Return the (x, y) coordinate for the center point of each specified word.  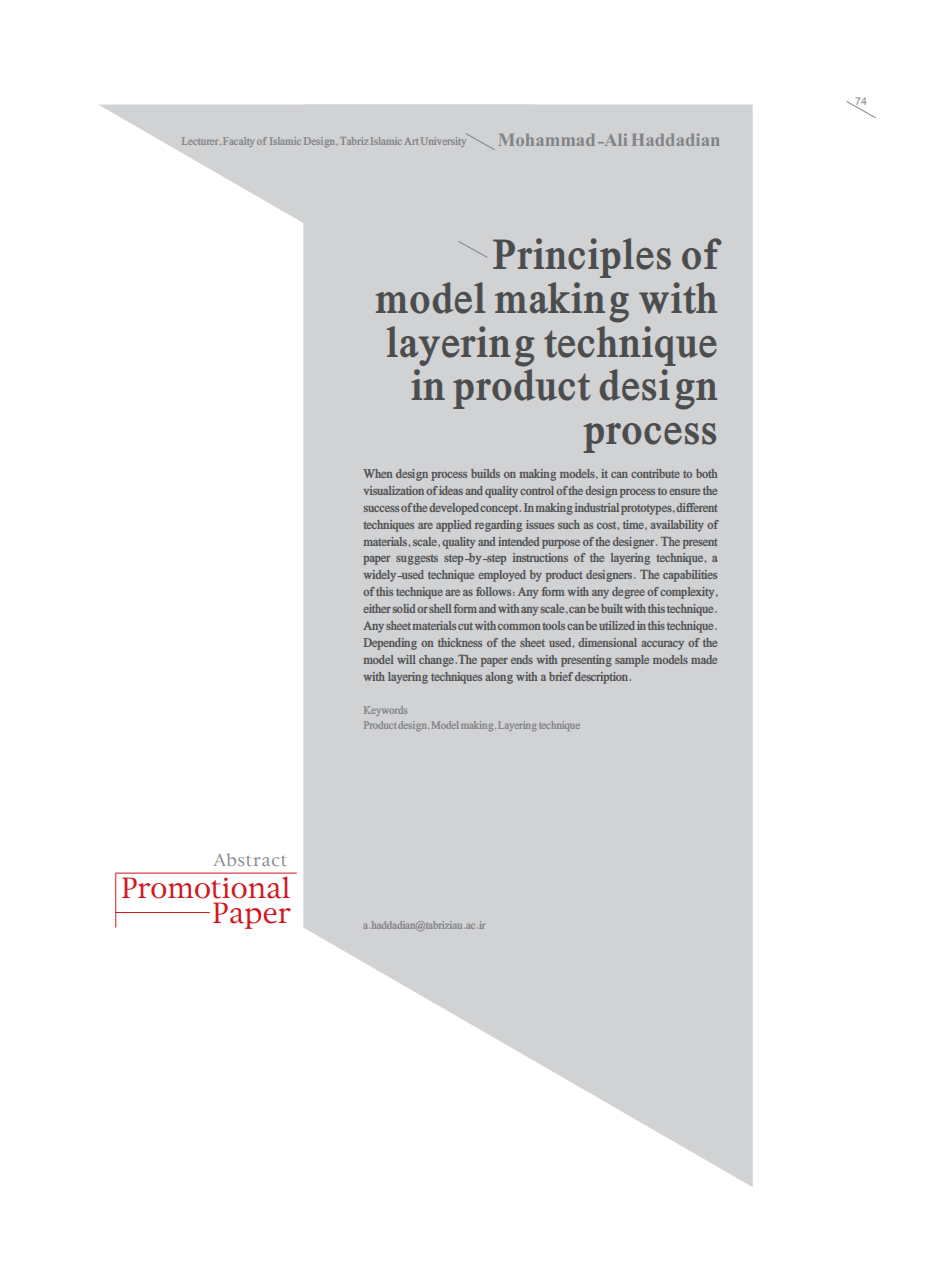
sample (632, 661)
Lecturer (201, 141)
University (445, 140)
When (378, 473)
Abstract (250, 859)
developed (454, 509)
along (499, 678)
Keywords (385, 711)
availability (677, 526)
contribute (655, 473)
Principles (582, 258)
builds (485, 473)
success (381, 509)
